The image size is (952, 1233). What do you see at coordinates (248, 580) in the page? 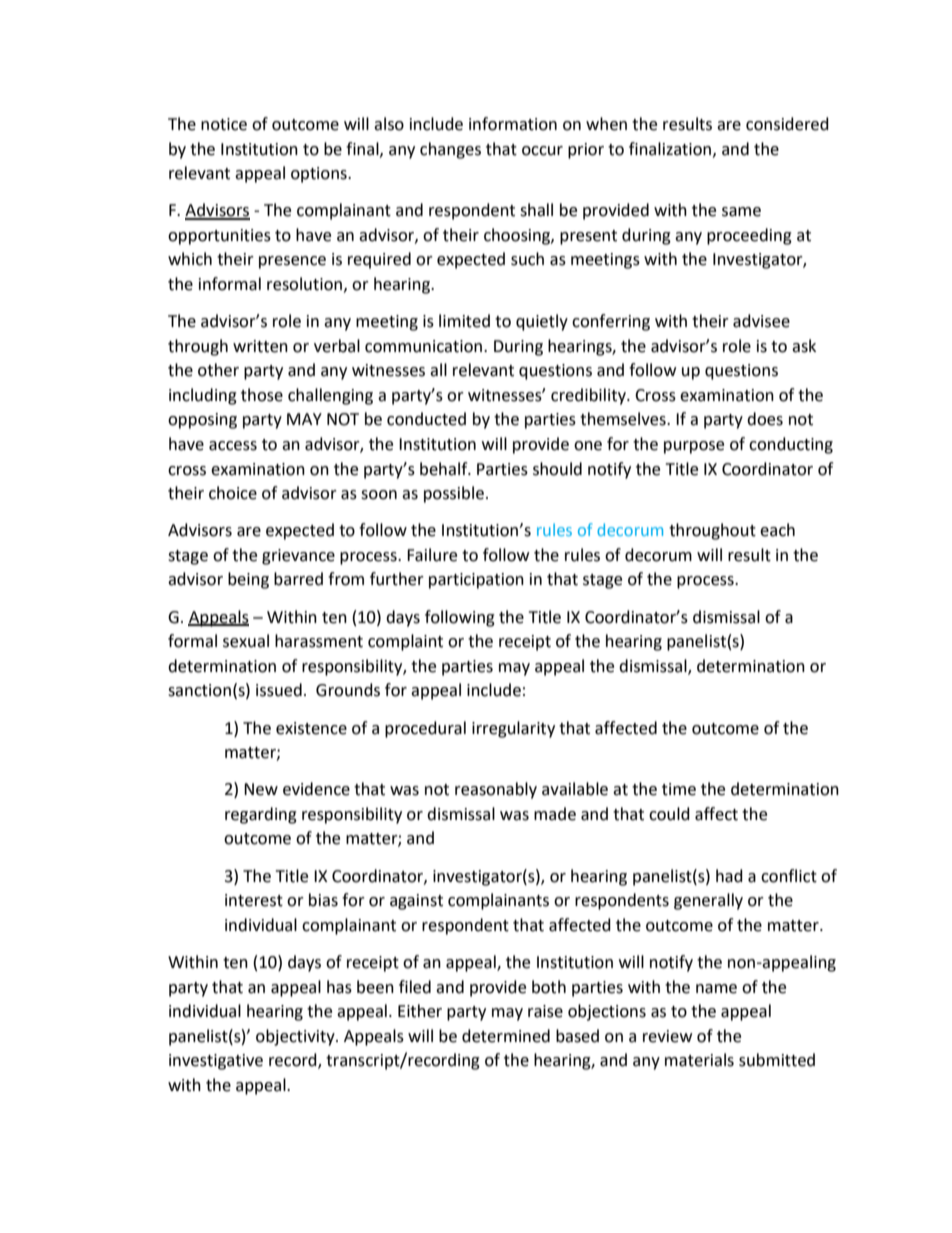
I see `being` at bounding box center [248, 580].
